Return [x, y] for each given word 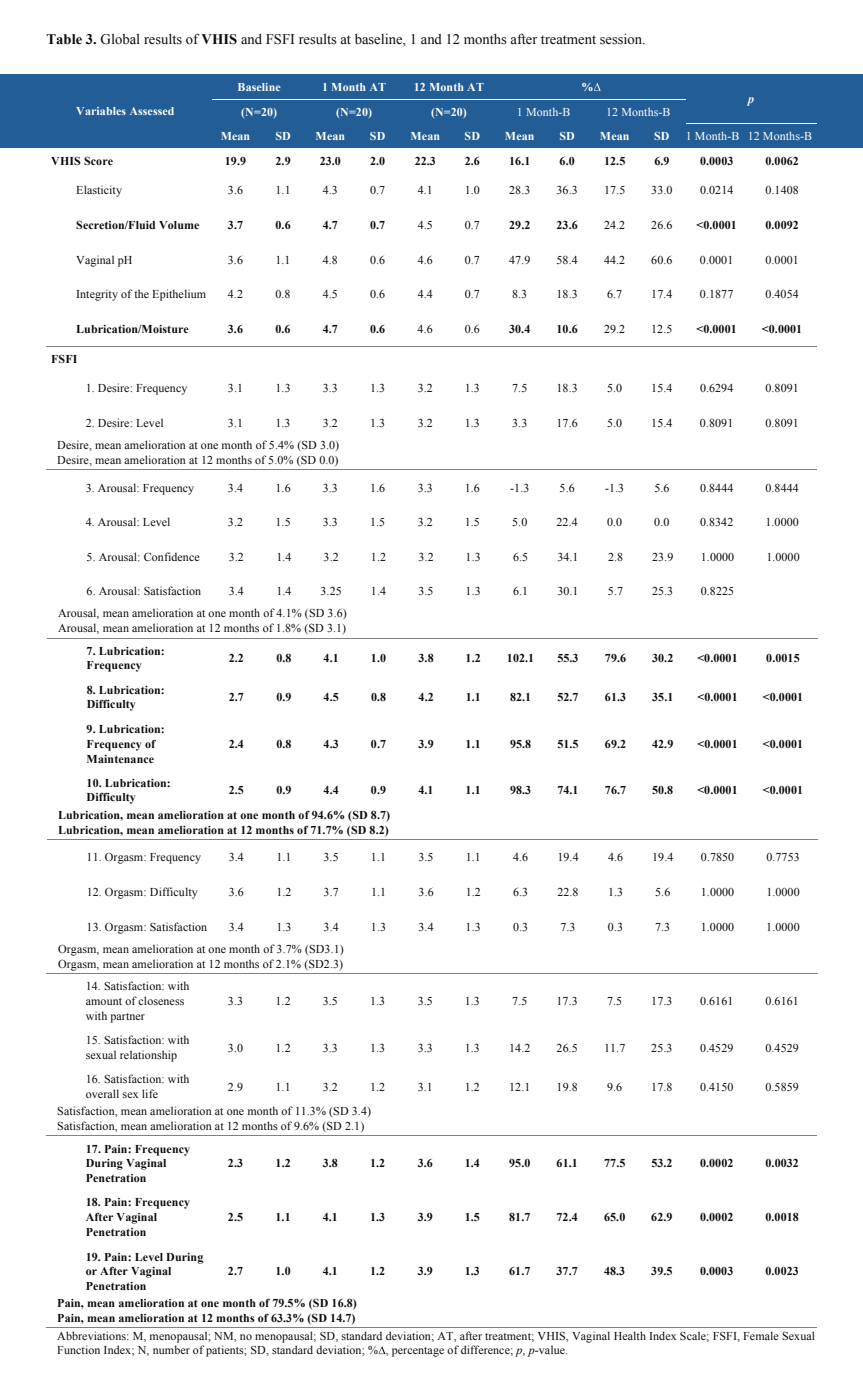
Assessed [152, 111]
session [622, 39]
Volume [179, 225]
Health [630, 1335]
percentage [418, 1352]
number [171, 1349]
